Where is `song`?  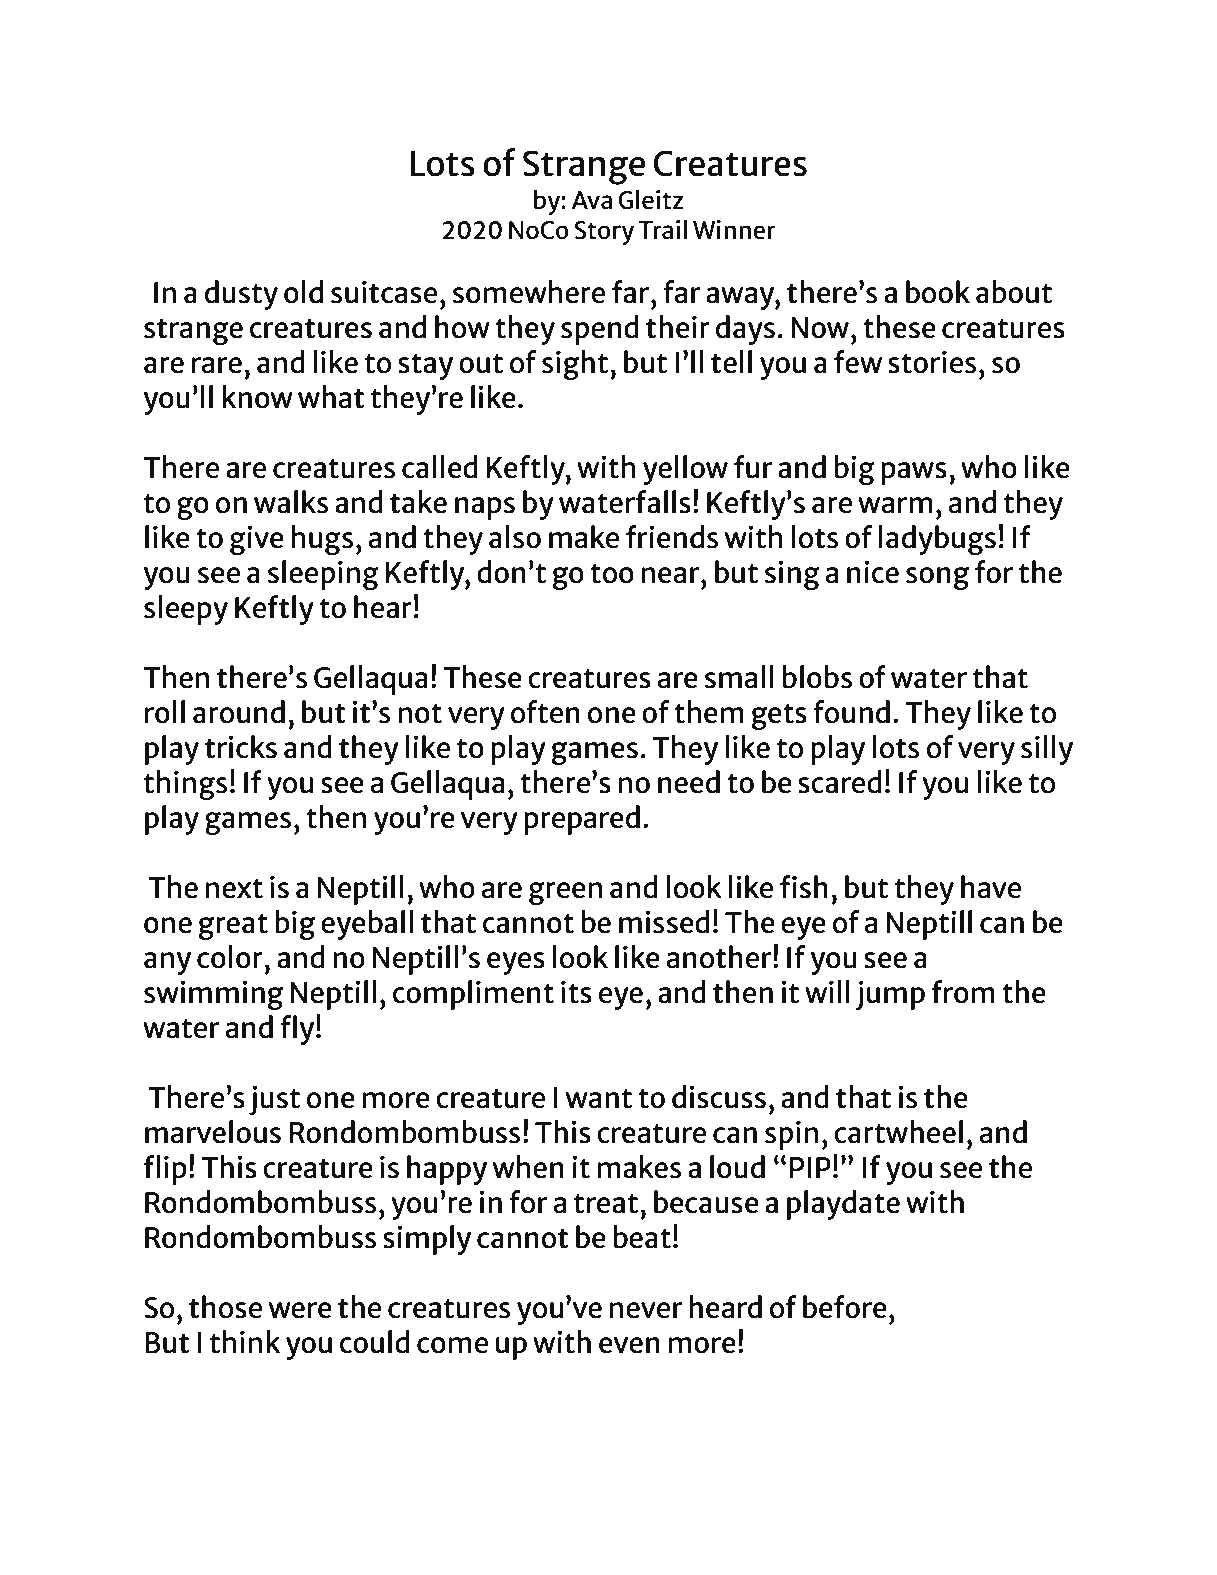 song is located at coordinates (937, 578).
